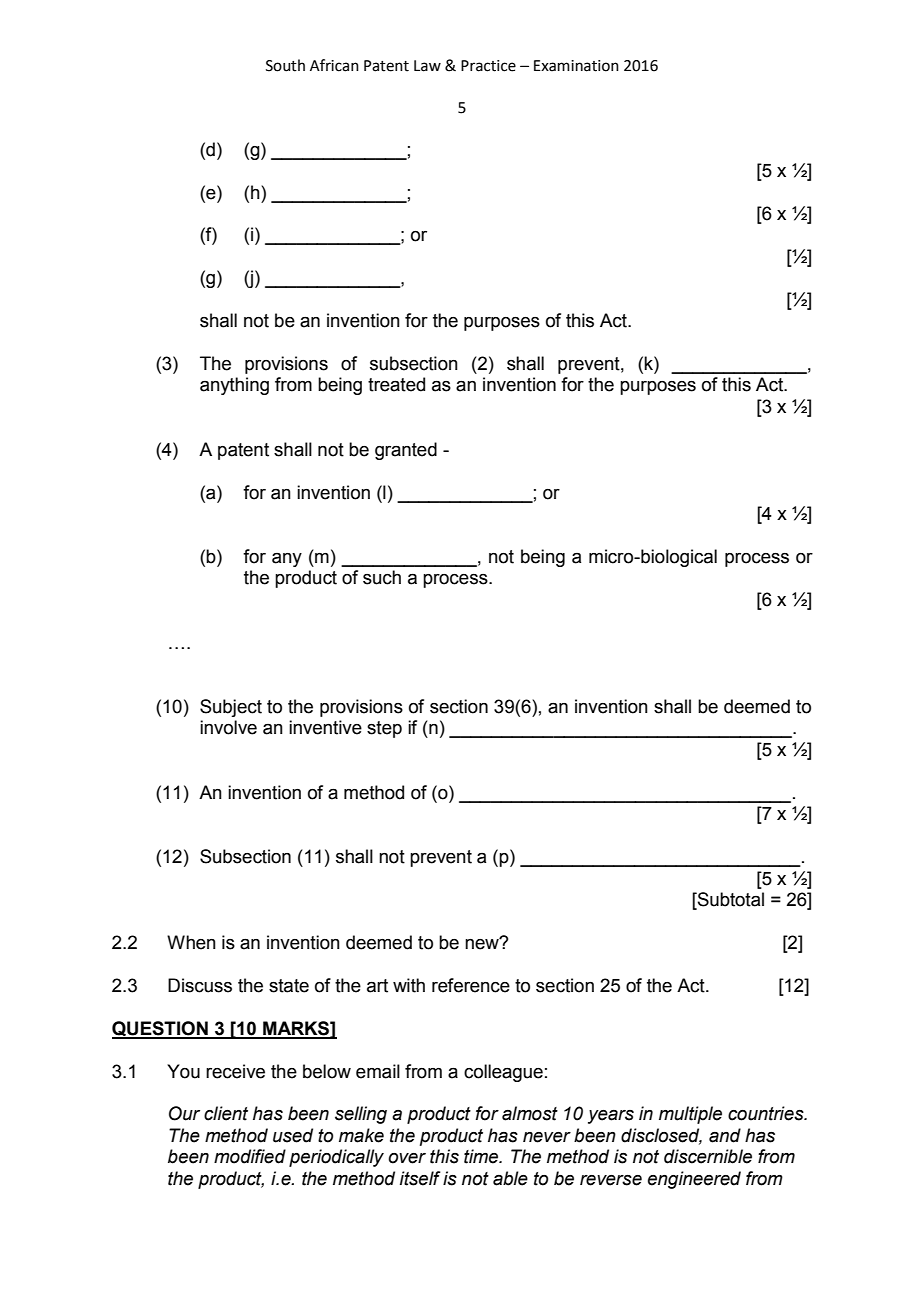 This image has width=924, height=1308. I want to click on time, so click(482, 1156).
